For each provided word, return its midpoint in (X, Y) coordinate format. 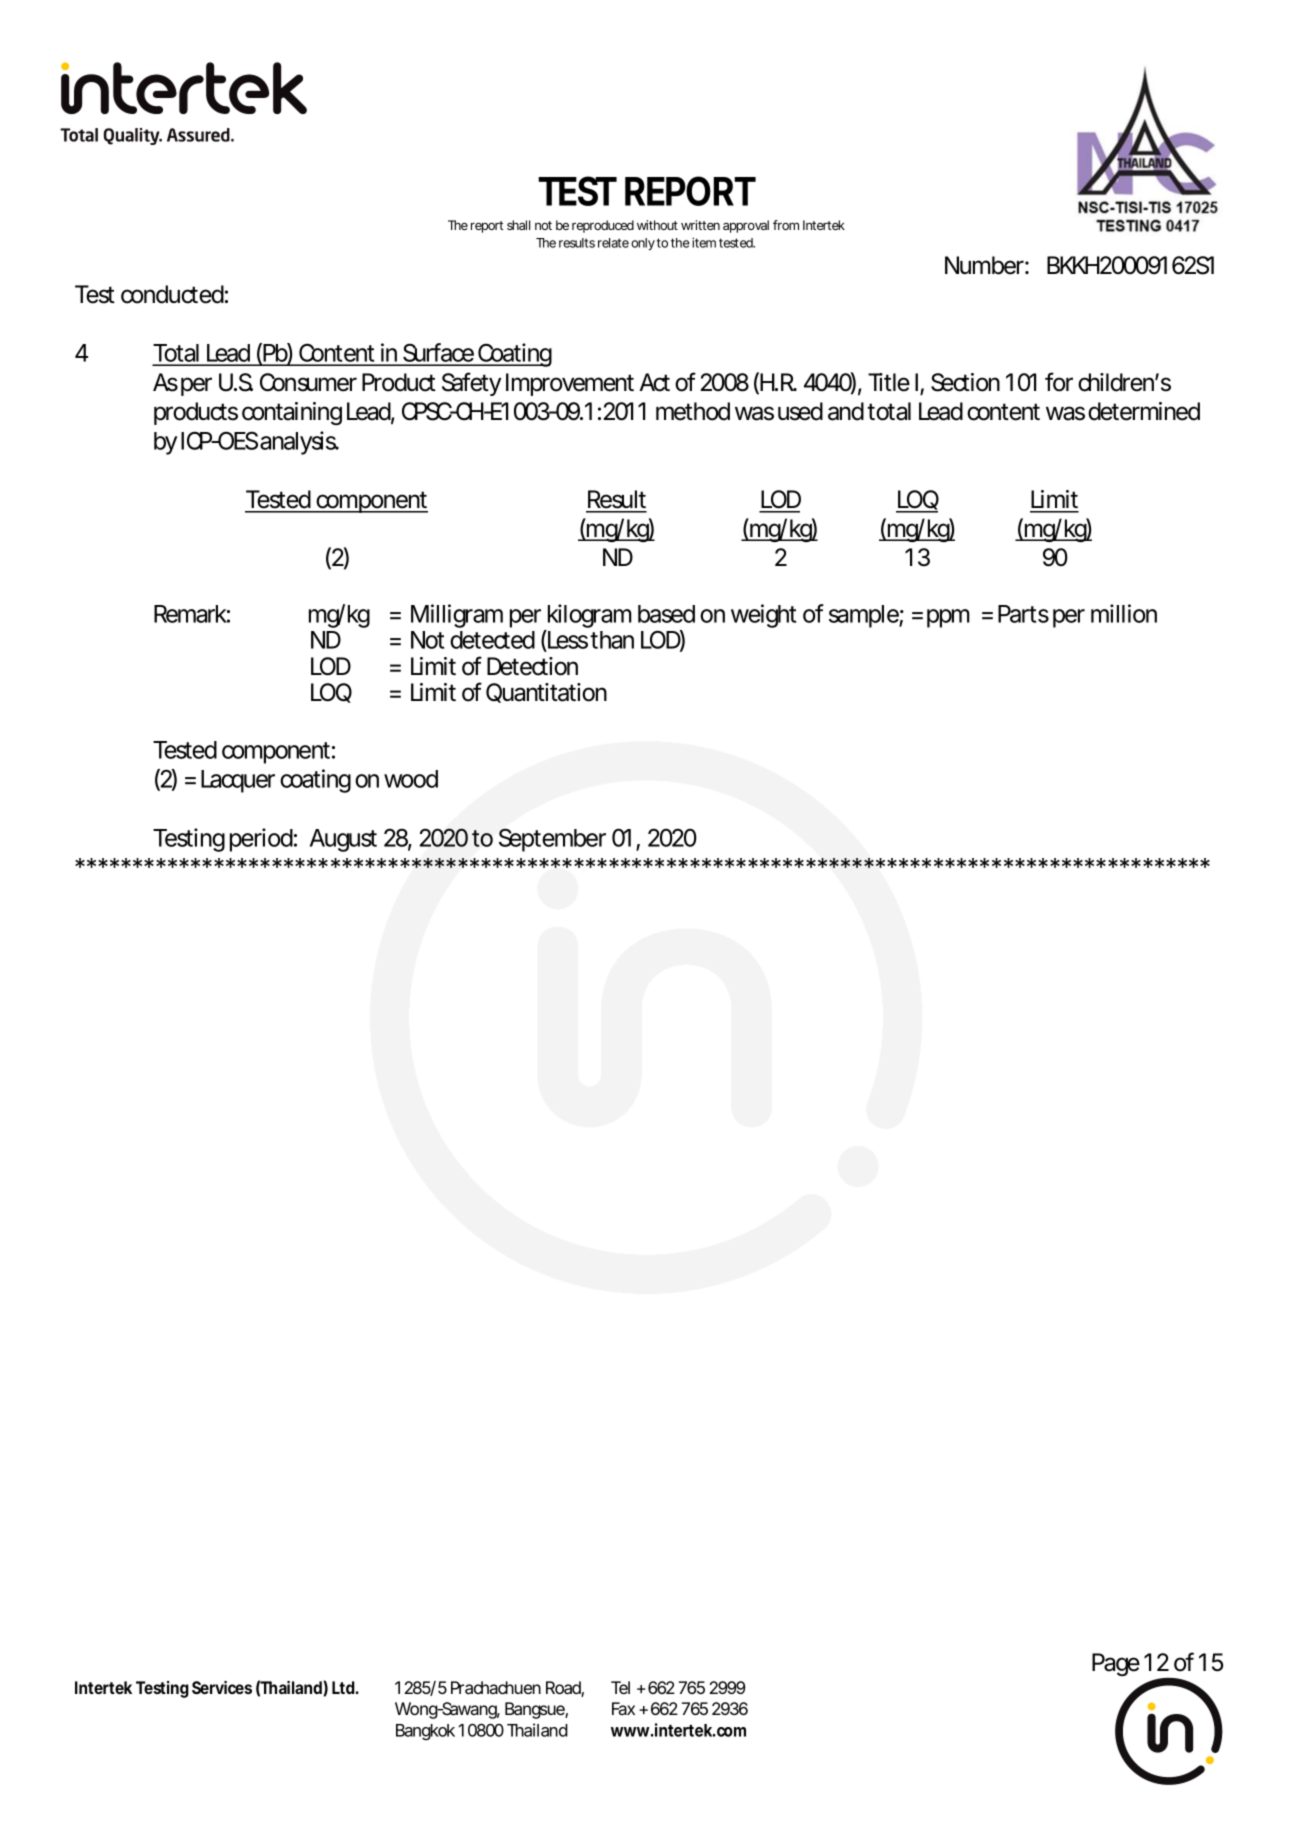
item (704, 242)
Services (222, 1687)
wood (411, 779)
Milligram (457, 616)
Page (1116, 1664)
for (1059, 382)
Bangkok (425, 1732)
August (343, 840)
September (552, 840)
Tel (620, 1687)
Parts (1023, 614)
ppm (948, 618)
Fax (623, 1708)
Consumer (308, 382)
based (666, 614)
